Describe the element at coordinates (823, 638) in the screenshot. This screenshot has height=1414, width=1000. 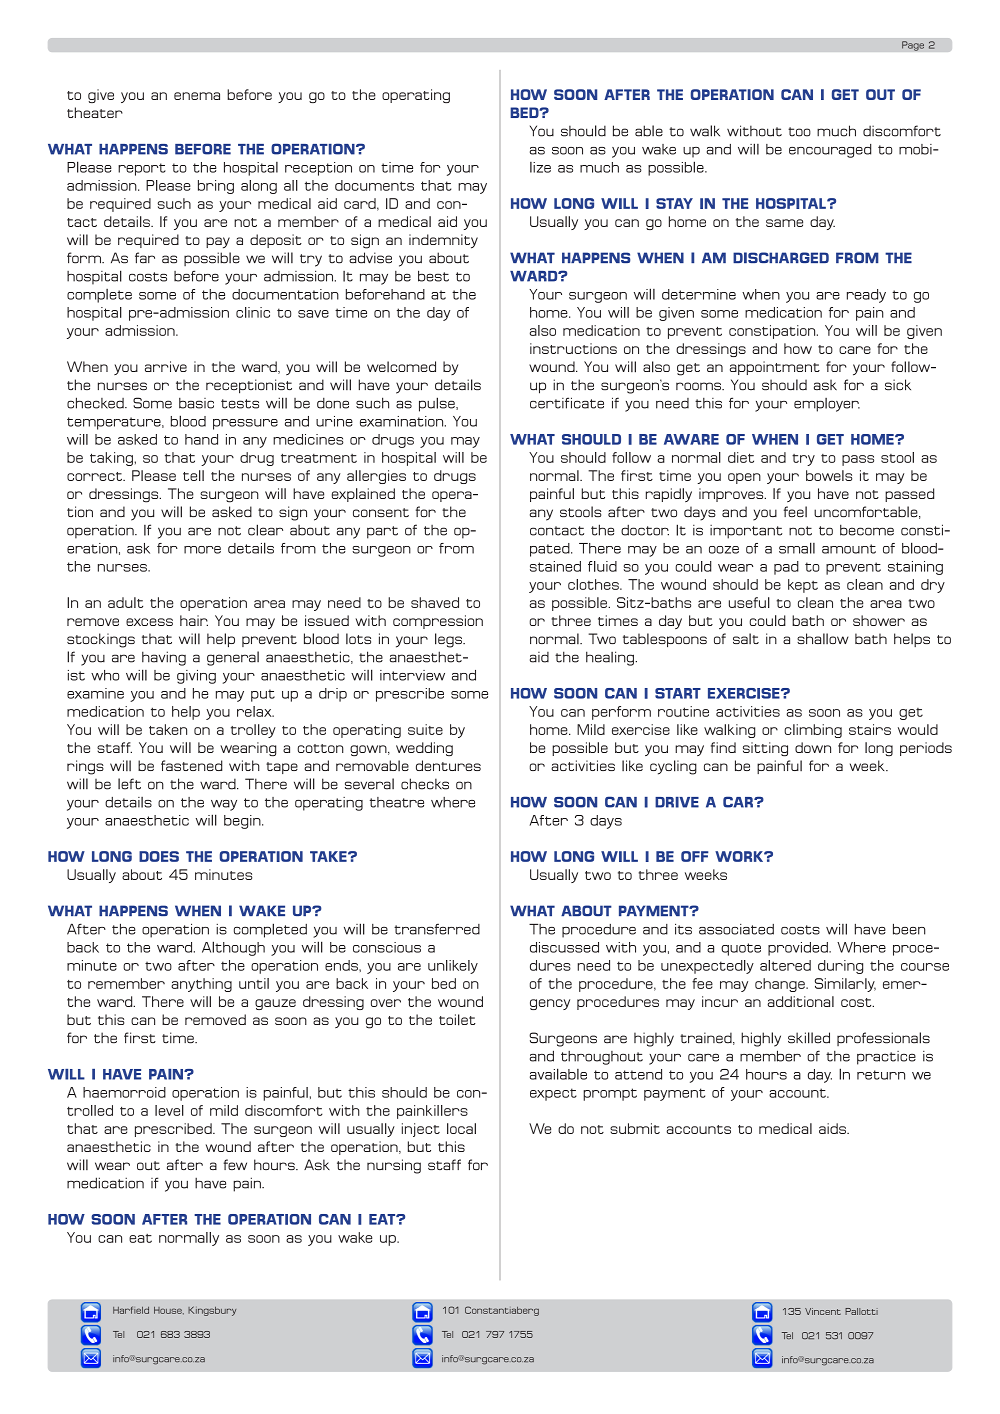
I see `shallow` at that location.
